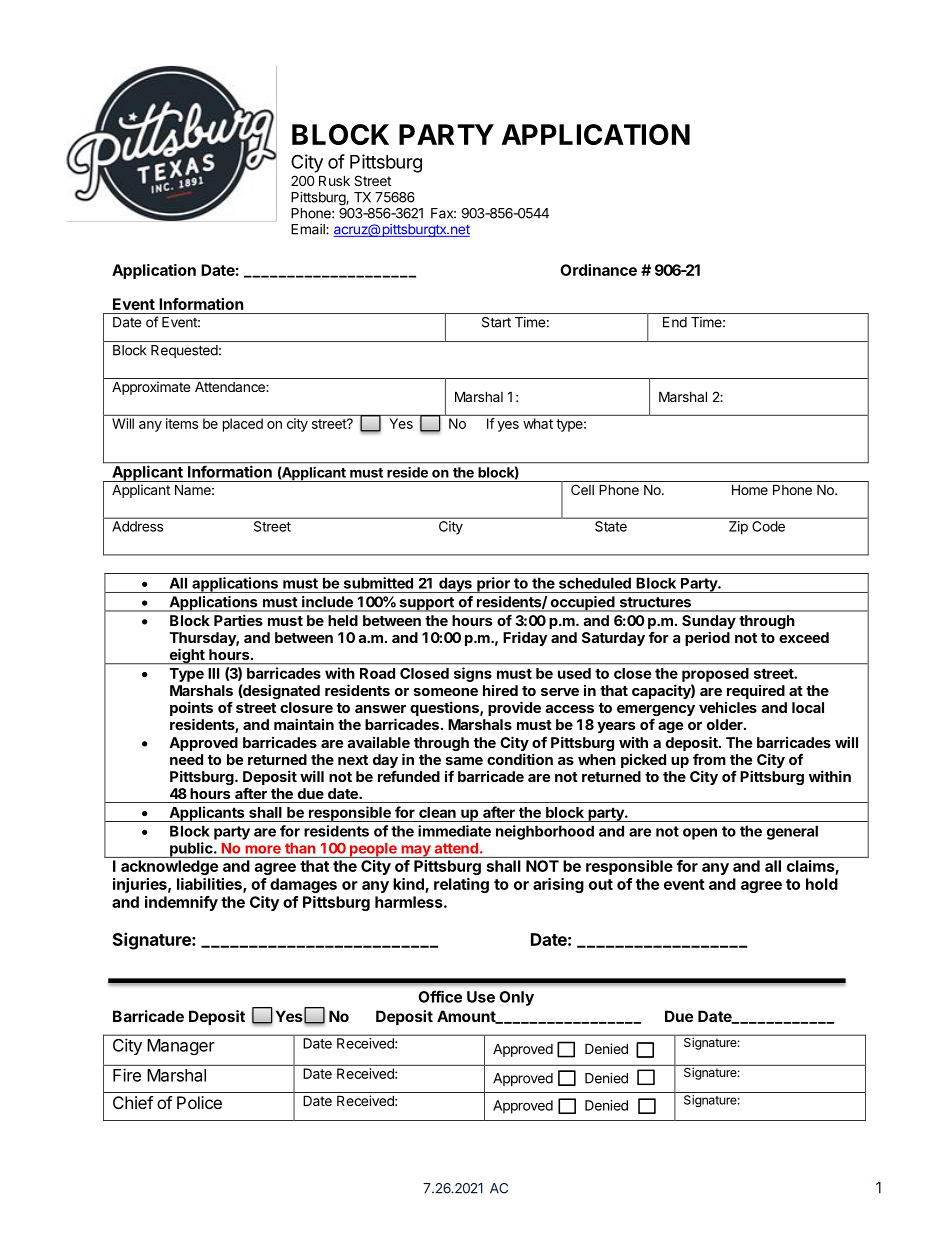  I want to click on Only, so click(516, 998).
